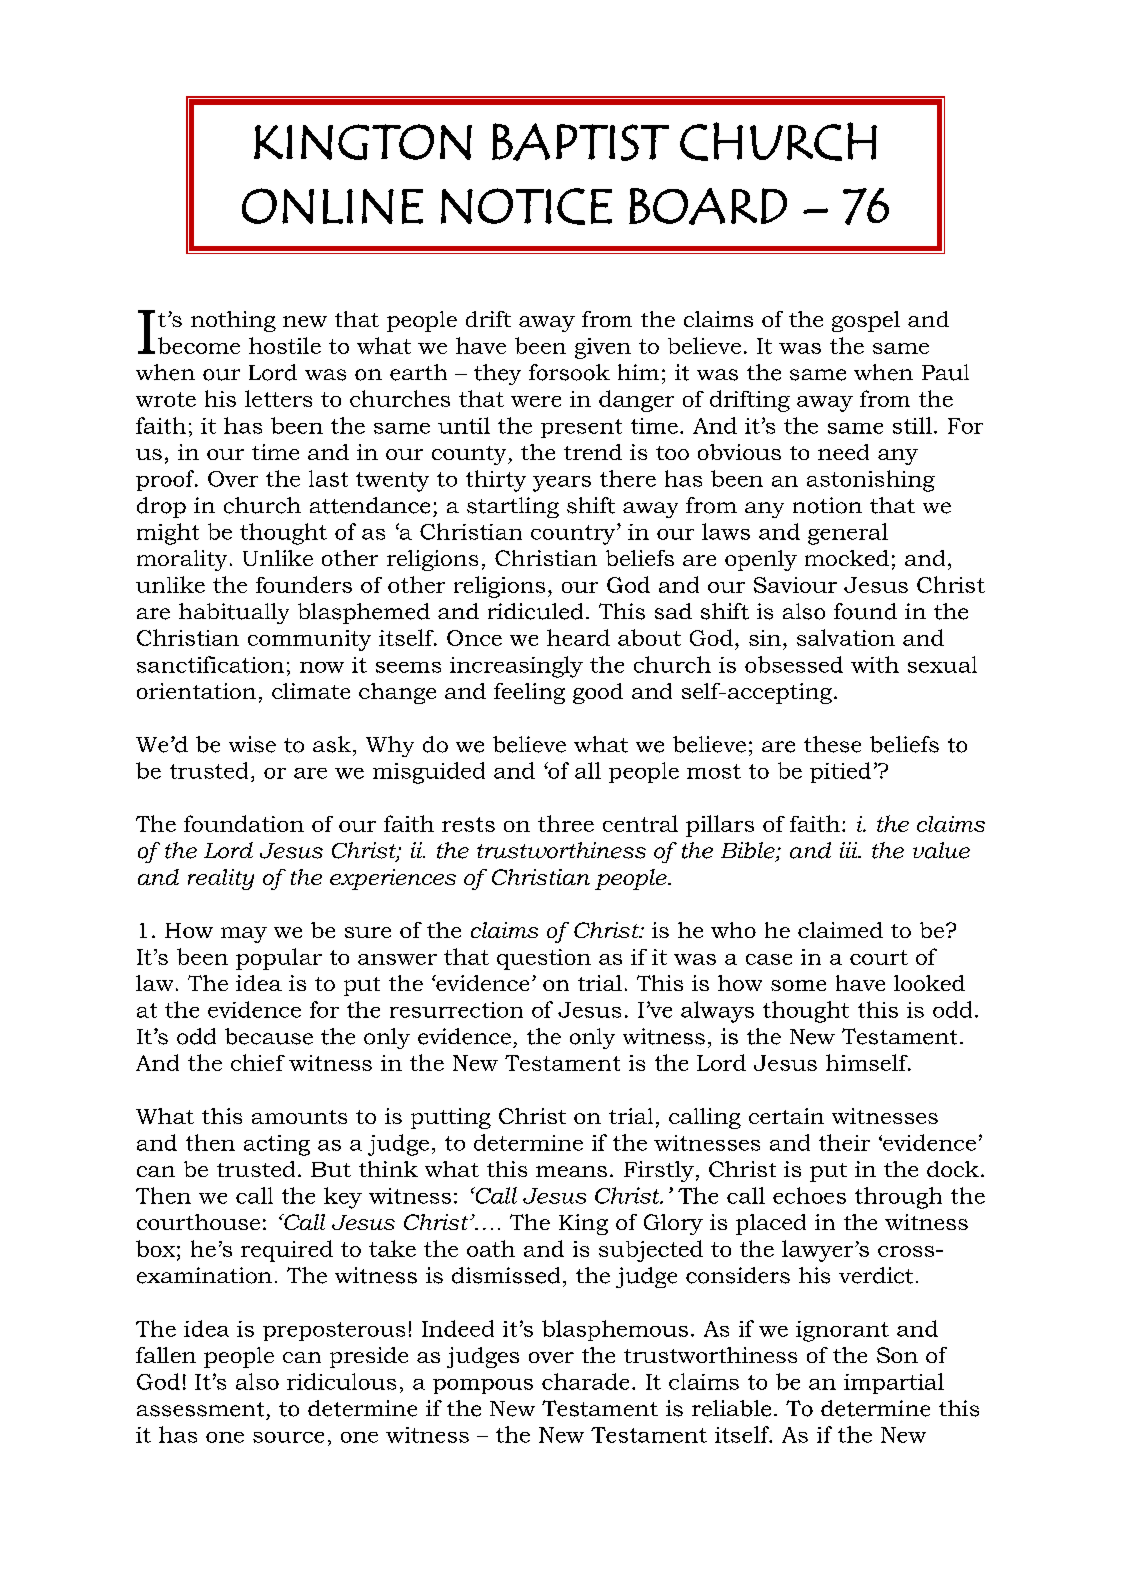 The image size is (1122, 1587). Describe the element at coordinates (840, 772) in the page. I see `pitied` at that location.
